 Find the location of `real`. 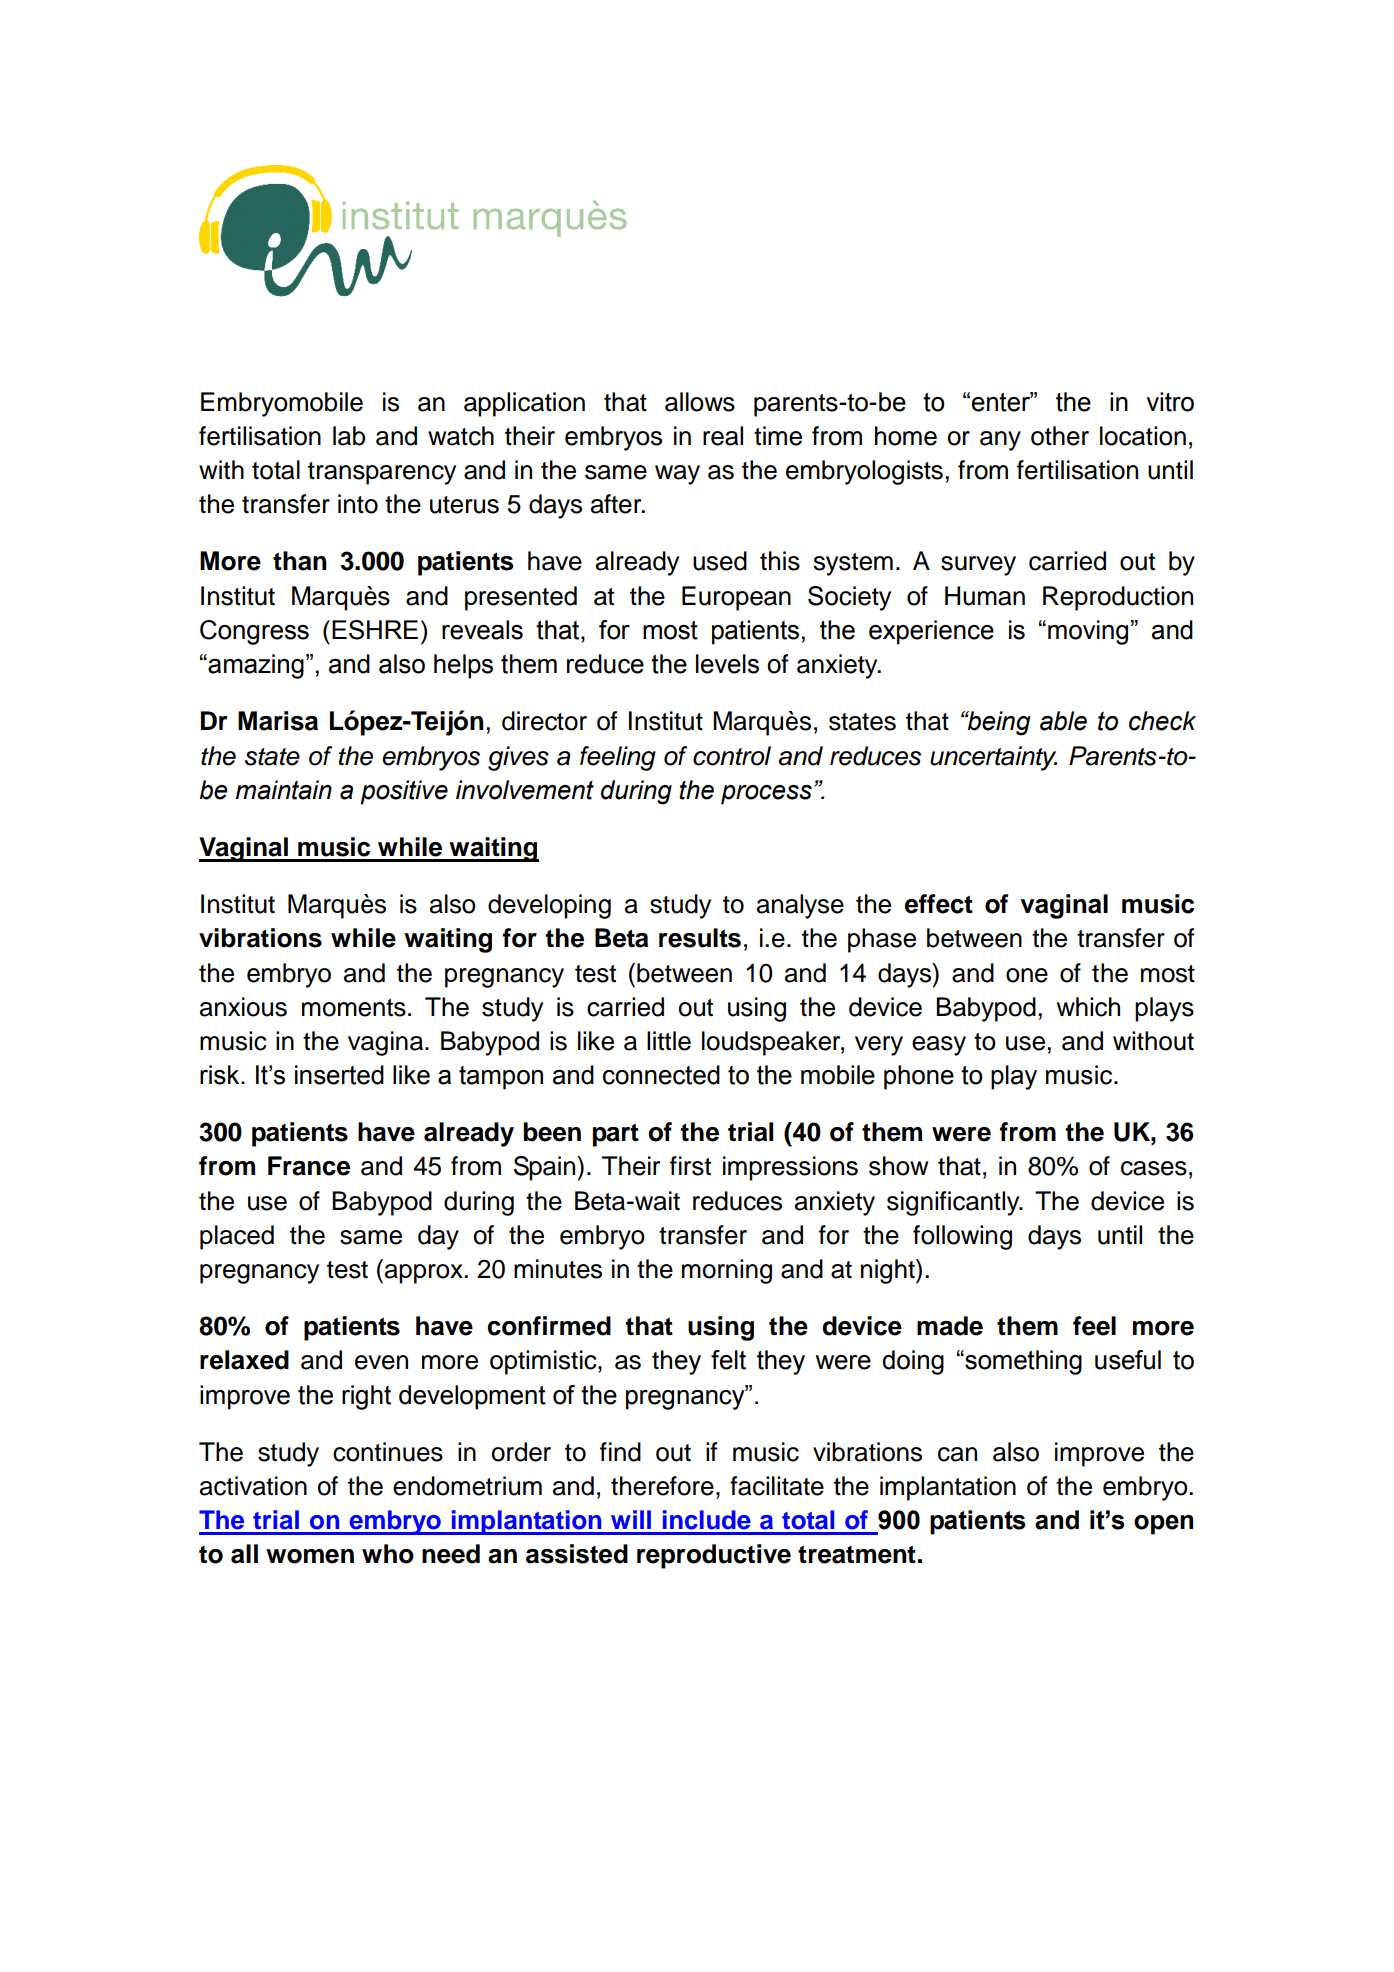

real is located at coordinates (723, 436).
